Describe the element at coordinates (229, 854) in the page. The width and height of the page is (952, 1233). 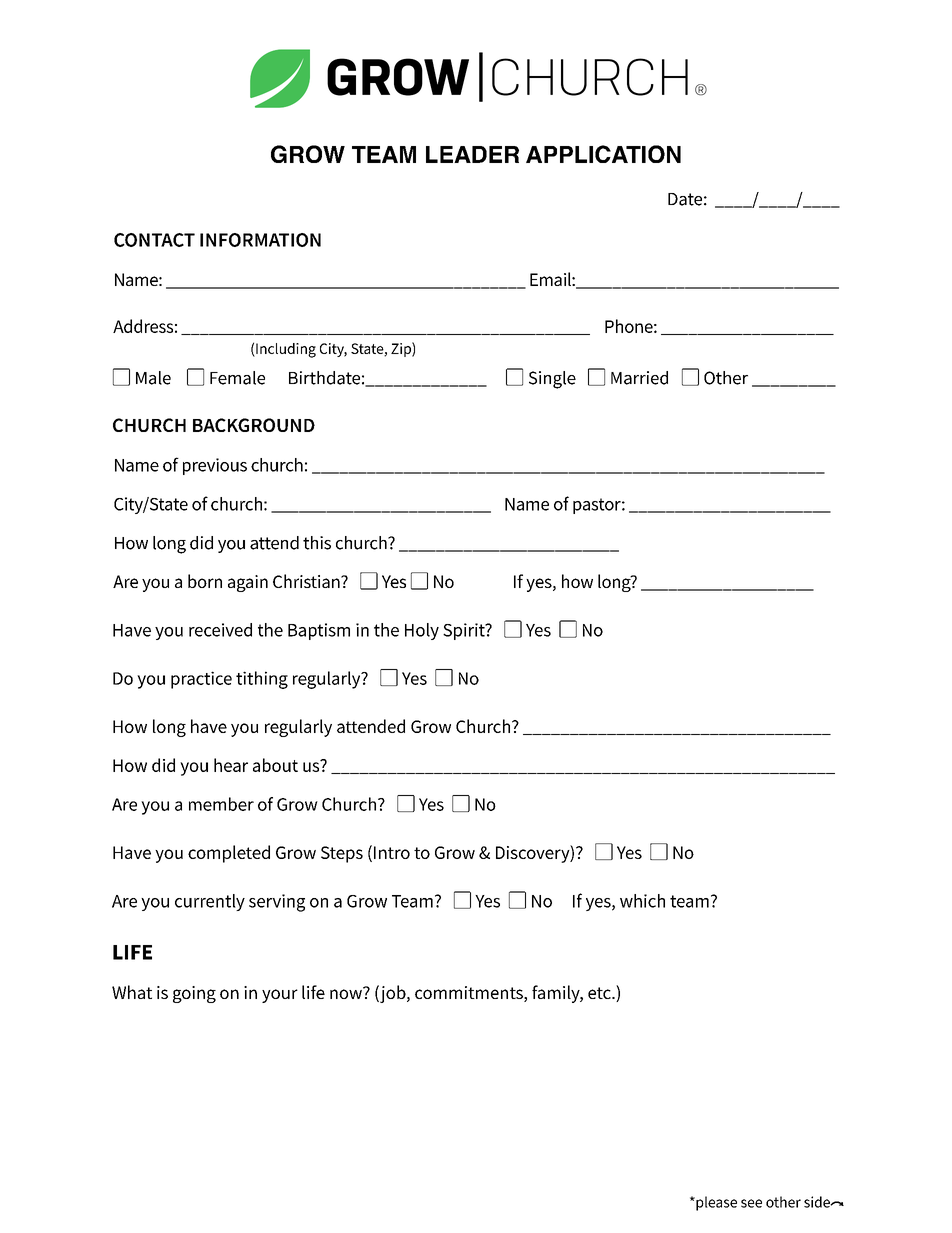
I see `completed` at that location.
